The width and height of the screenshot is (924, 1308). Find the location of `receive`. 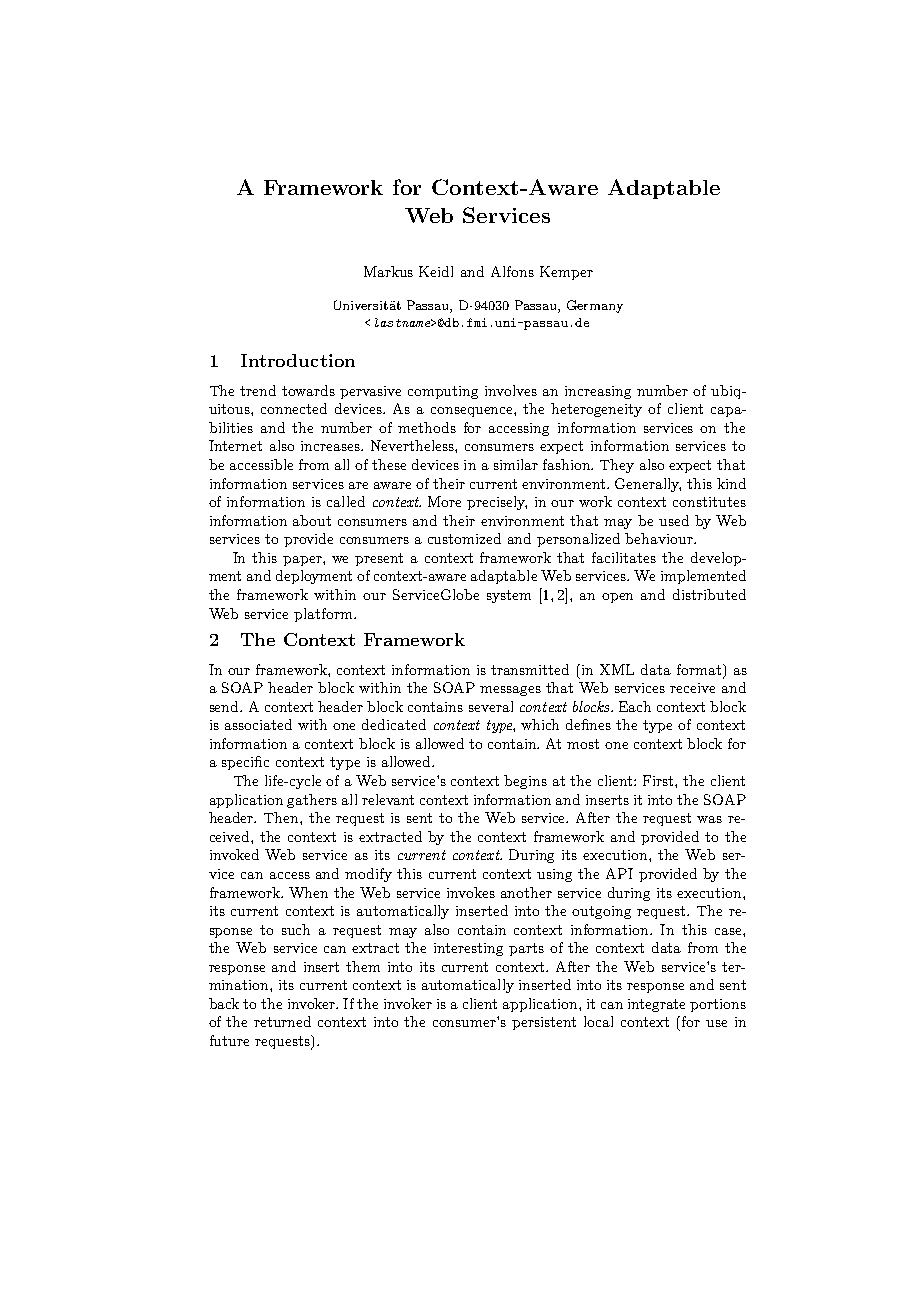

receive is located at coordinates (692, 688).
